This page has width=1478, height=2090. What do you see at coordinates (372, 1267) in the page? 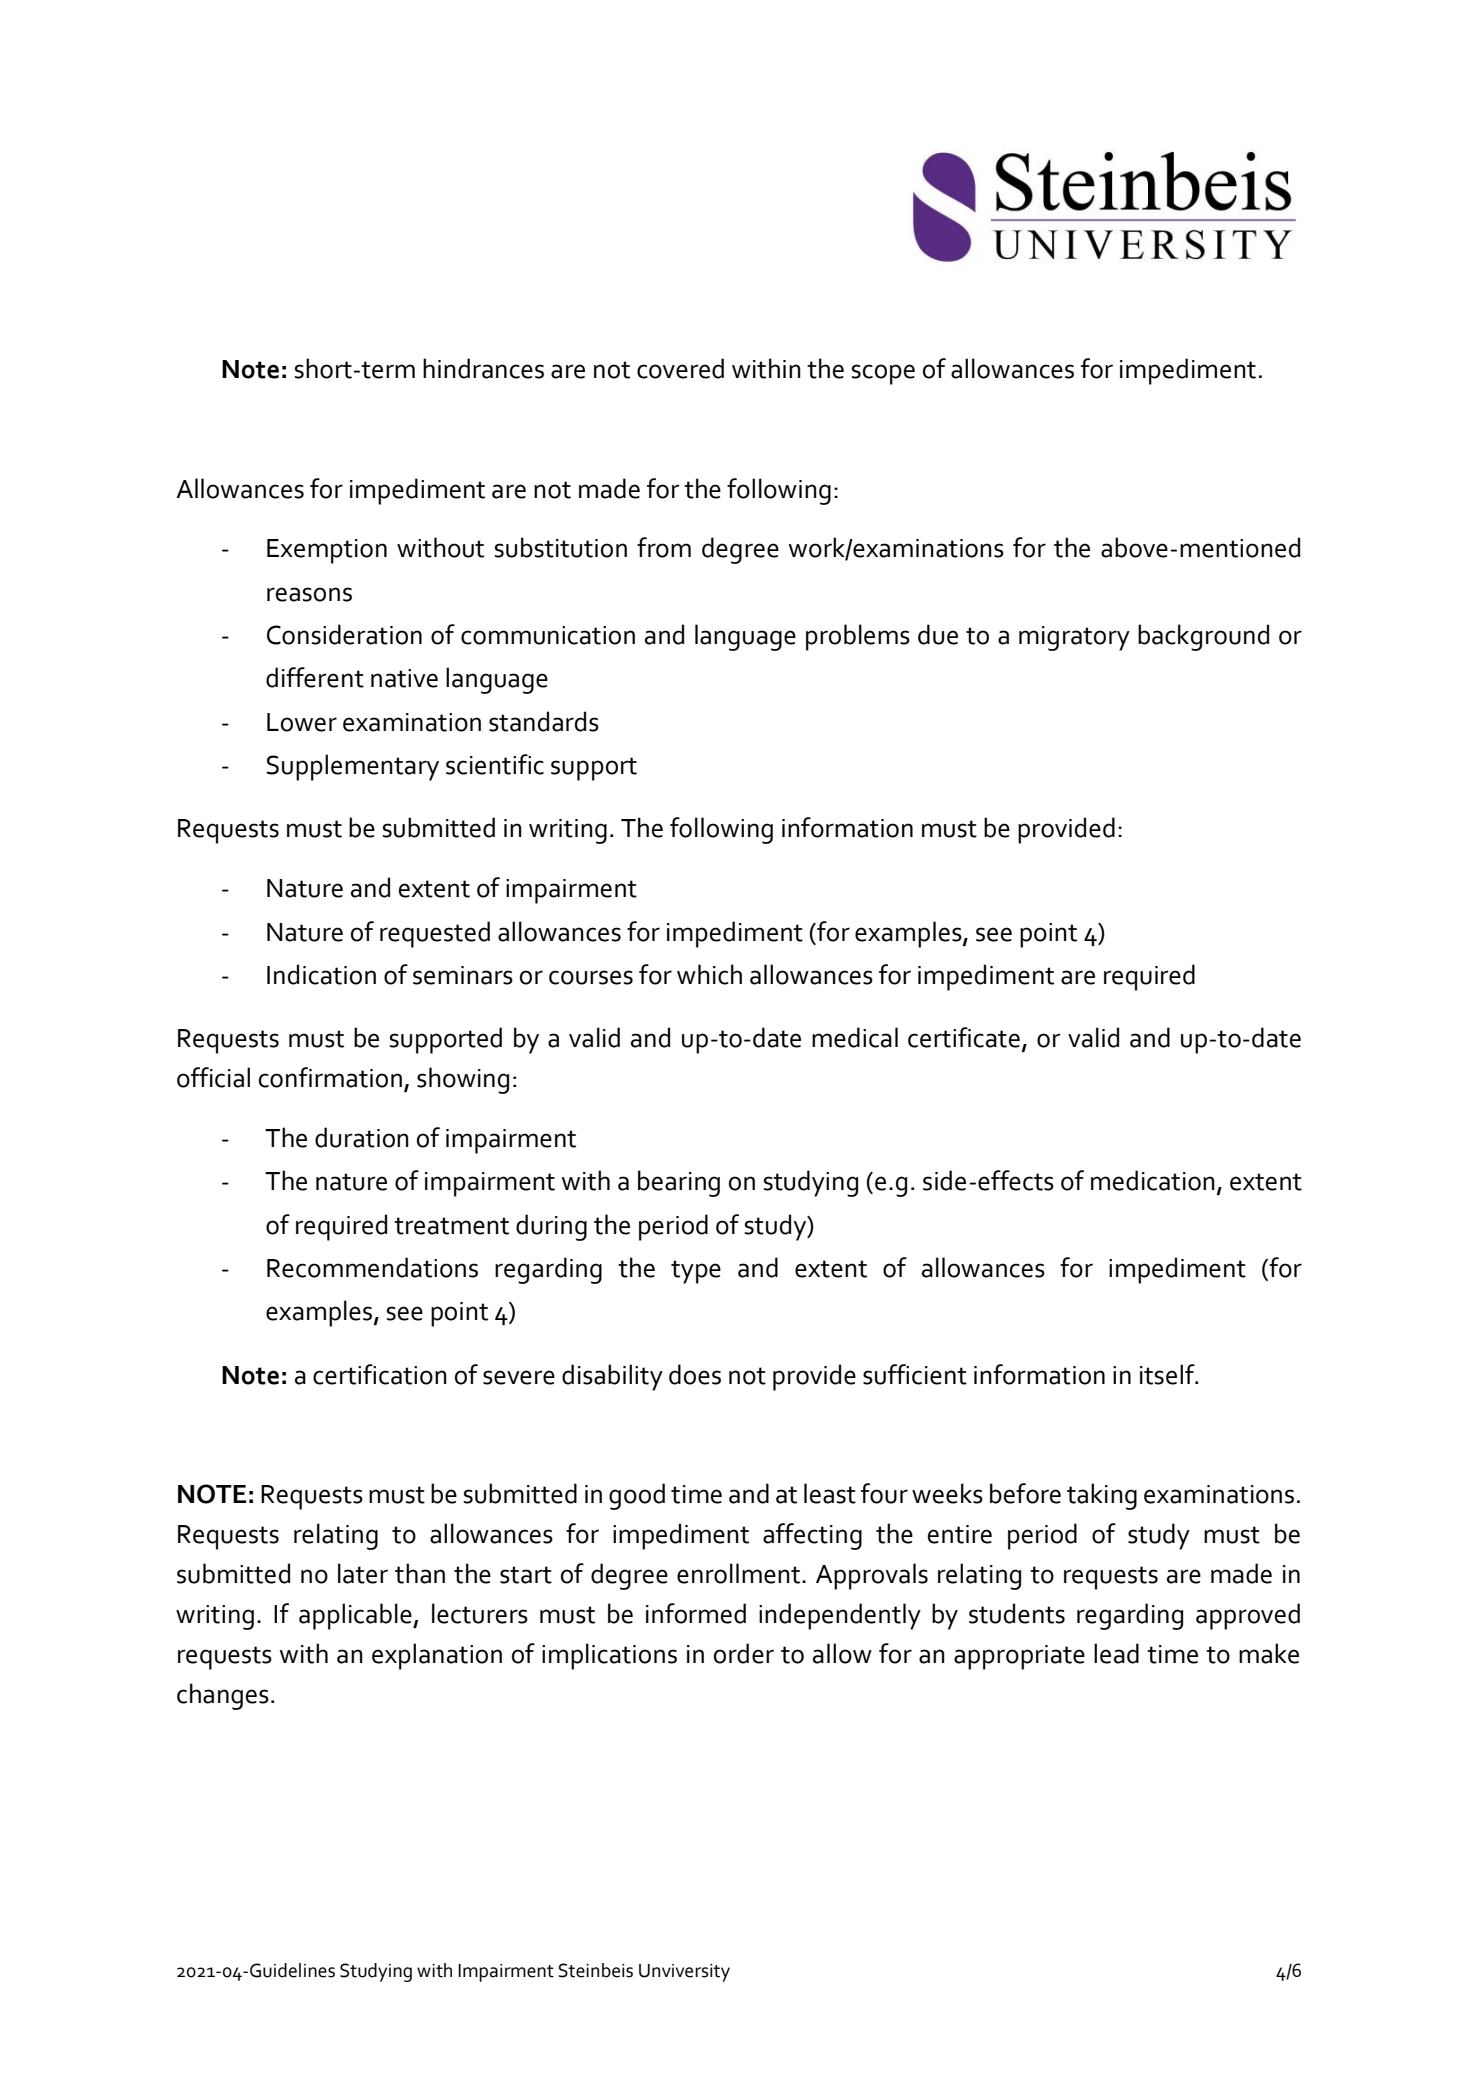
I see `Recommendations` at bounding box center [372, 1267].
